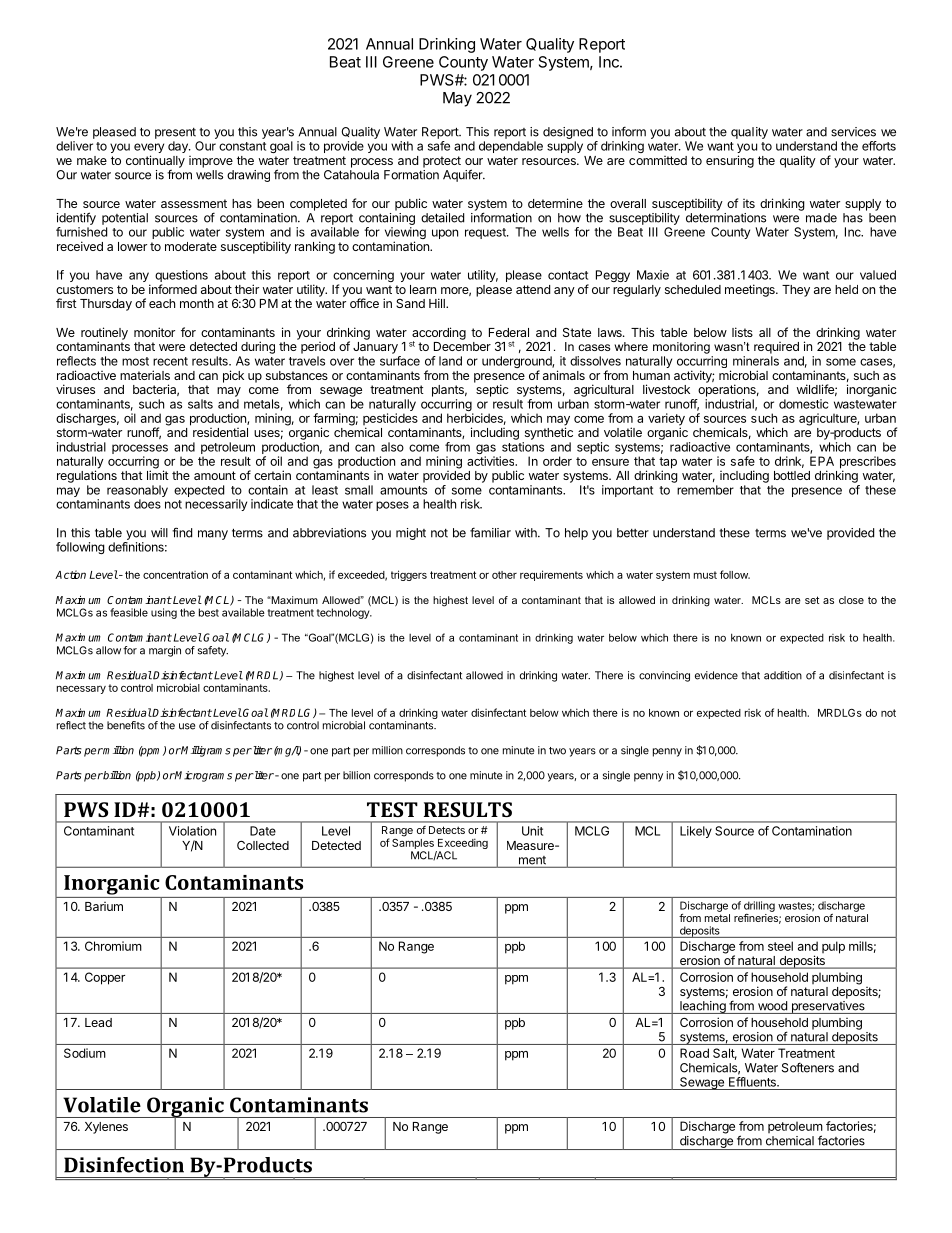 The width and height of the document is (952, 1233). What do you see at coordinates (464, 175) in the document?
I see `Aquifer` at bounding box center [464, 175].
